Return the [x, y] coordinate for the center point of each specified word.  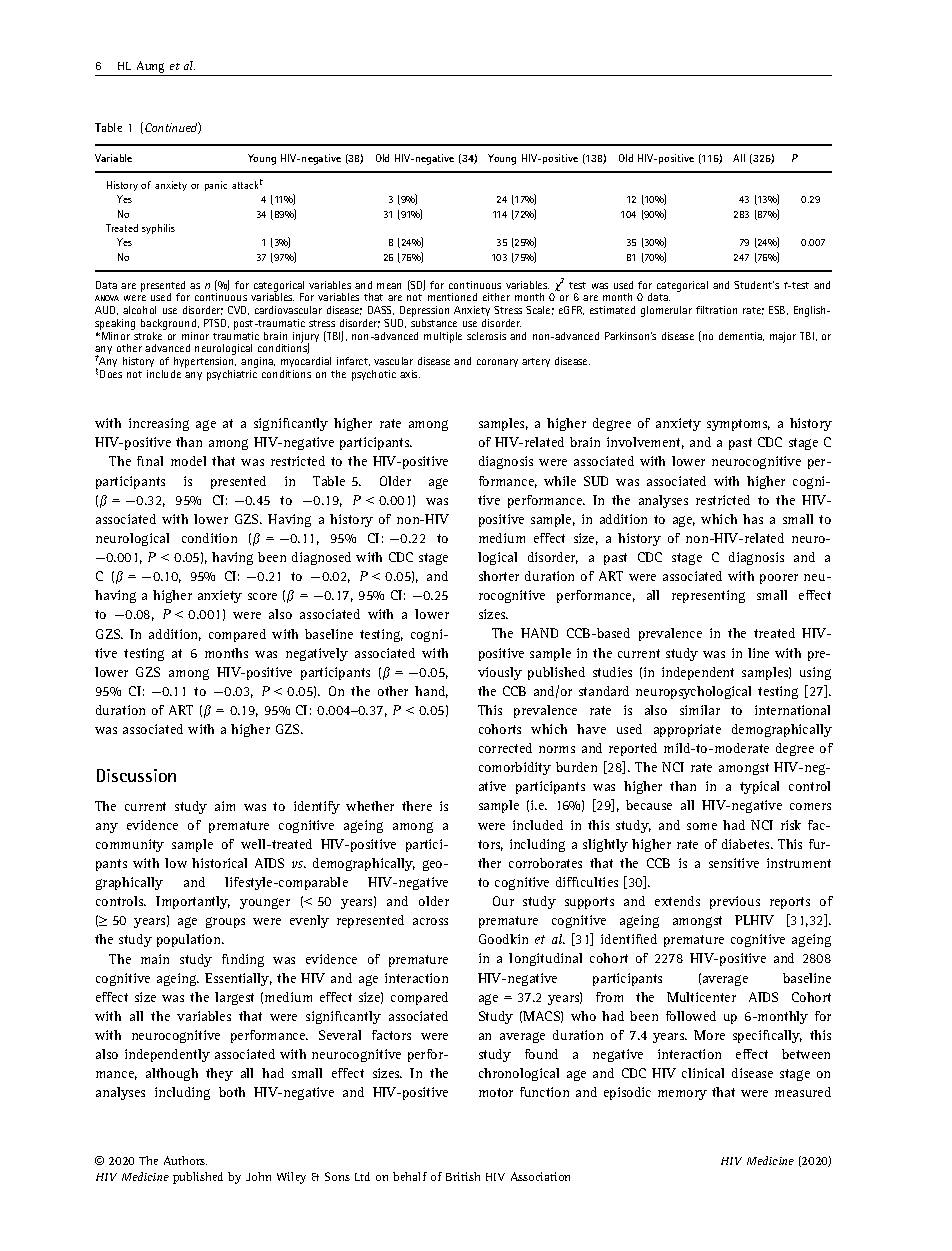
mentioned [452, 297]
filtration [716, 310]
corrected [505, 748]
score [262, 596]
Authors [185, 1160]
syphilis [158, 229]
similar [700, 710]
